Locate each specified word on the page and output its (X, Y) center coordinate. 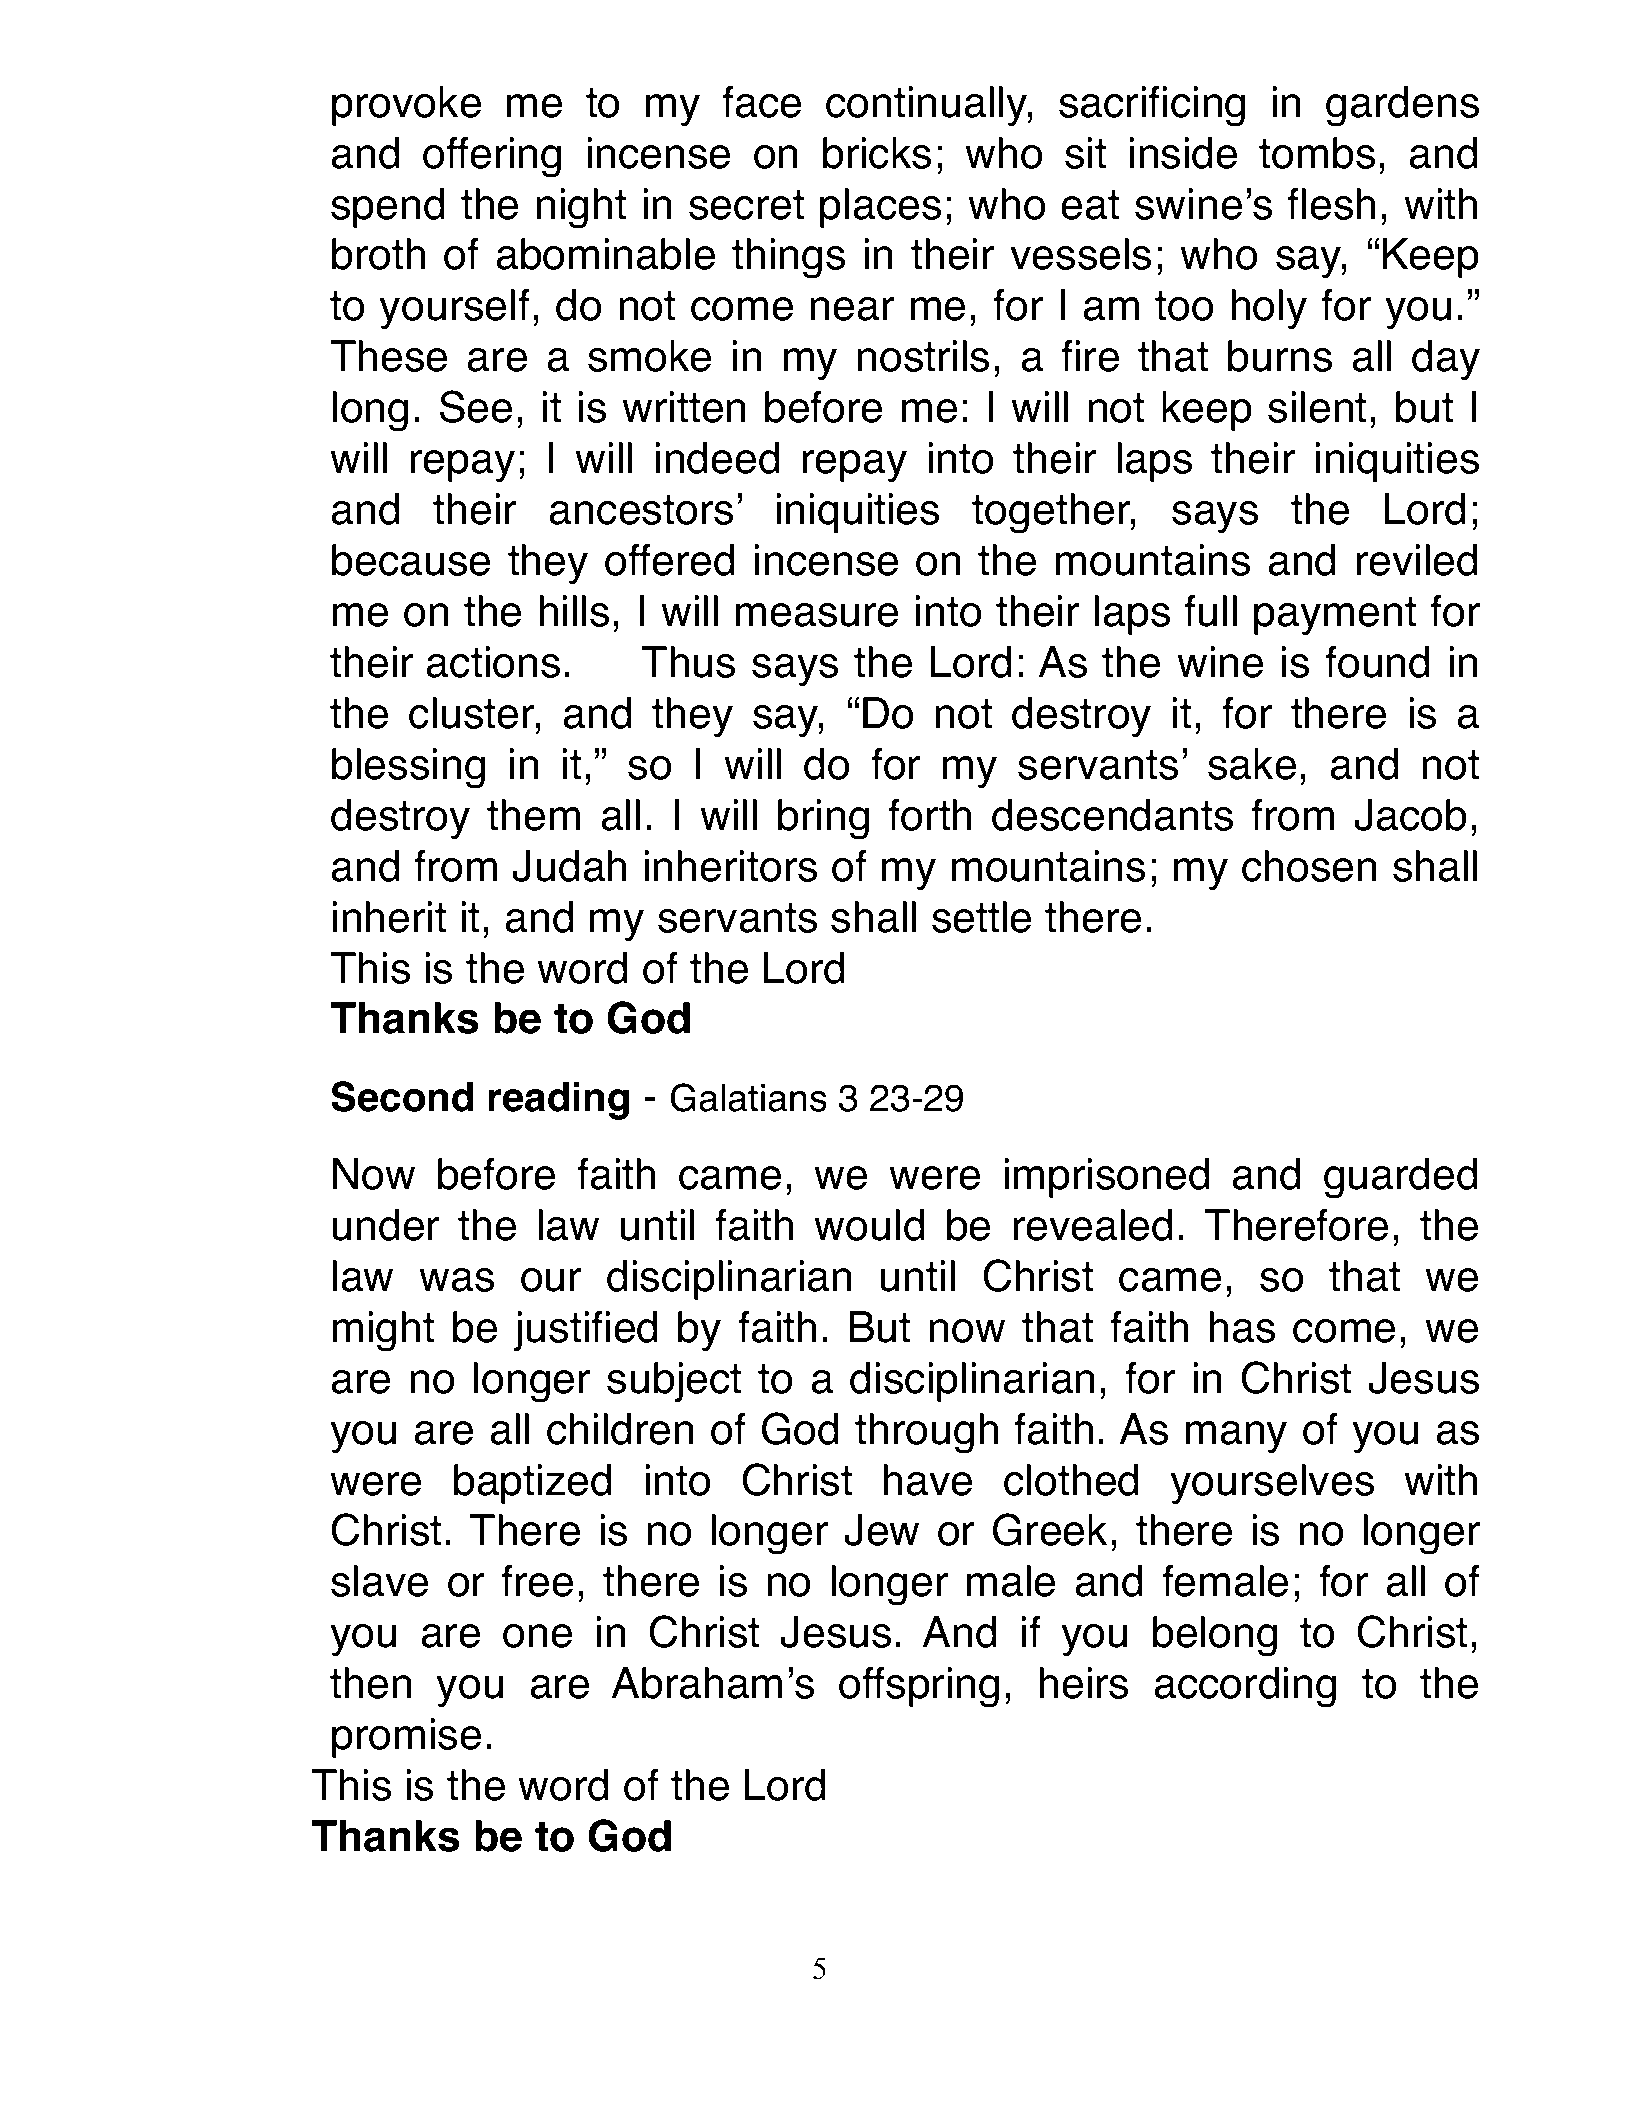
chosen (1309, 866)
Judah (569, 866)
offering (492, 157)
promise (406, 1738)
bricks (877, 153)
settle (981, 917)
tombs (1317, 153)
